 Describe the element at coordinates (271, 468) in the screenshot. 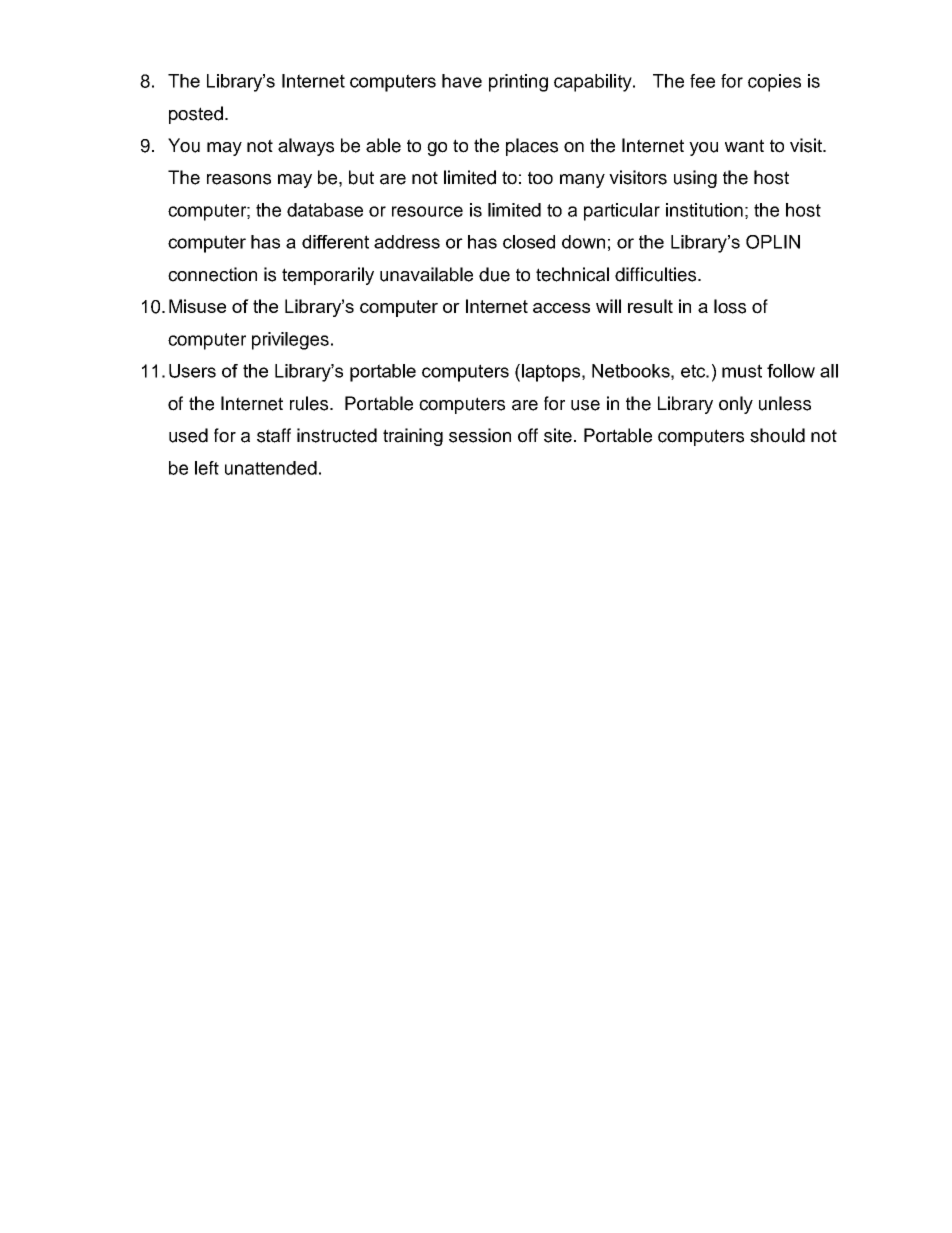

I see `unattended` at that location.
